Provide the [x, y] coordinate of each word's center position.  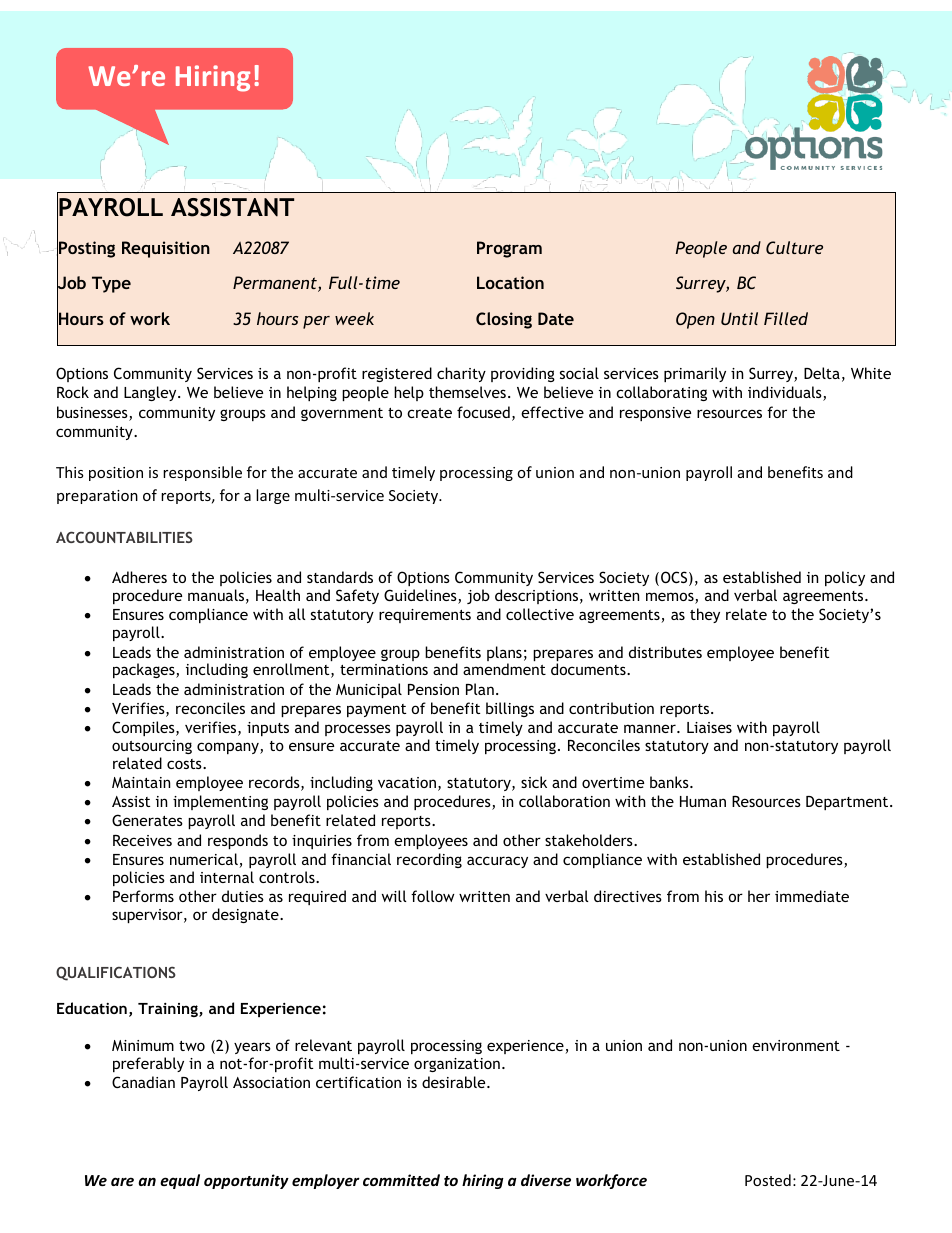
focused [483, 412]
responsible [202, 473]
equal [180, 1181]
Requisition [166, 249]
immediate [812, 896]
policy [845, 578]
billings [510, 709]
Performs [143, 896]
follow [433, 896]
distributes [665, 652]
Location [510, 282]
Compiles [144, 728]
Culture [794, 247]
